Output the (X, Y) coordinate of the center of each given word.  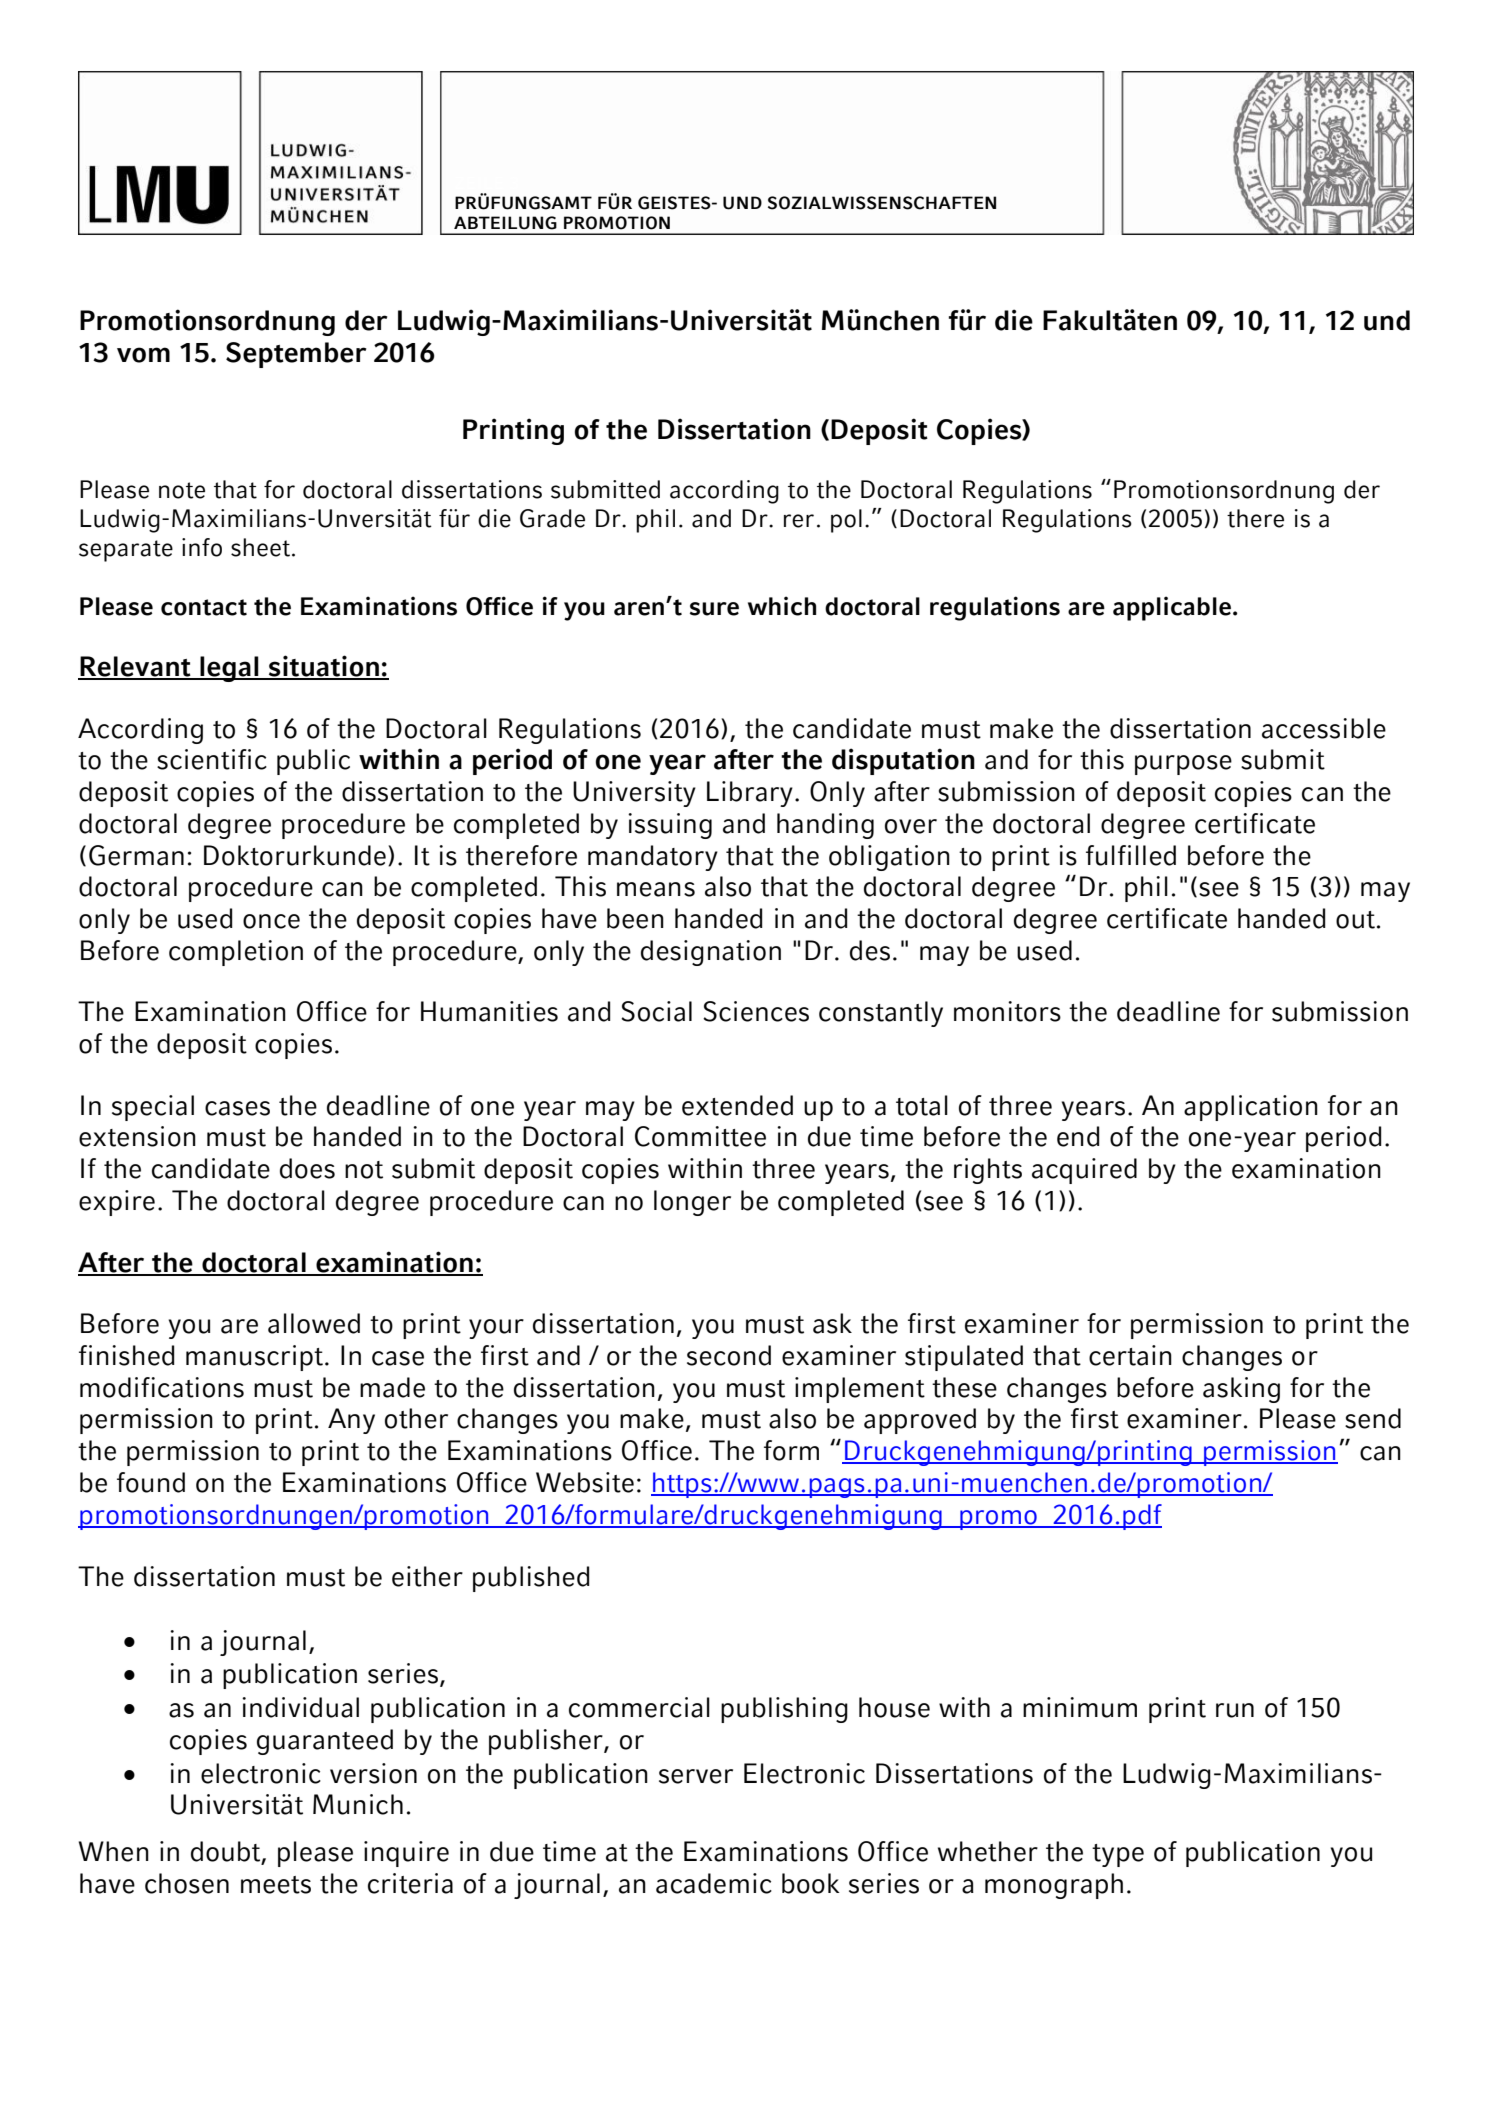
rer (799, 521)
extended (737, 1105)
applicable (1172, 608)
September (296, 355)
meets (276, 1885)
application (1251, 1108)
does (307, 1168)
